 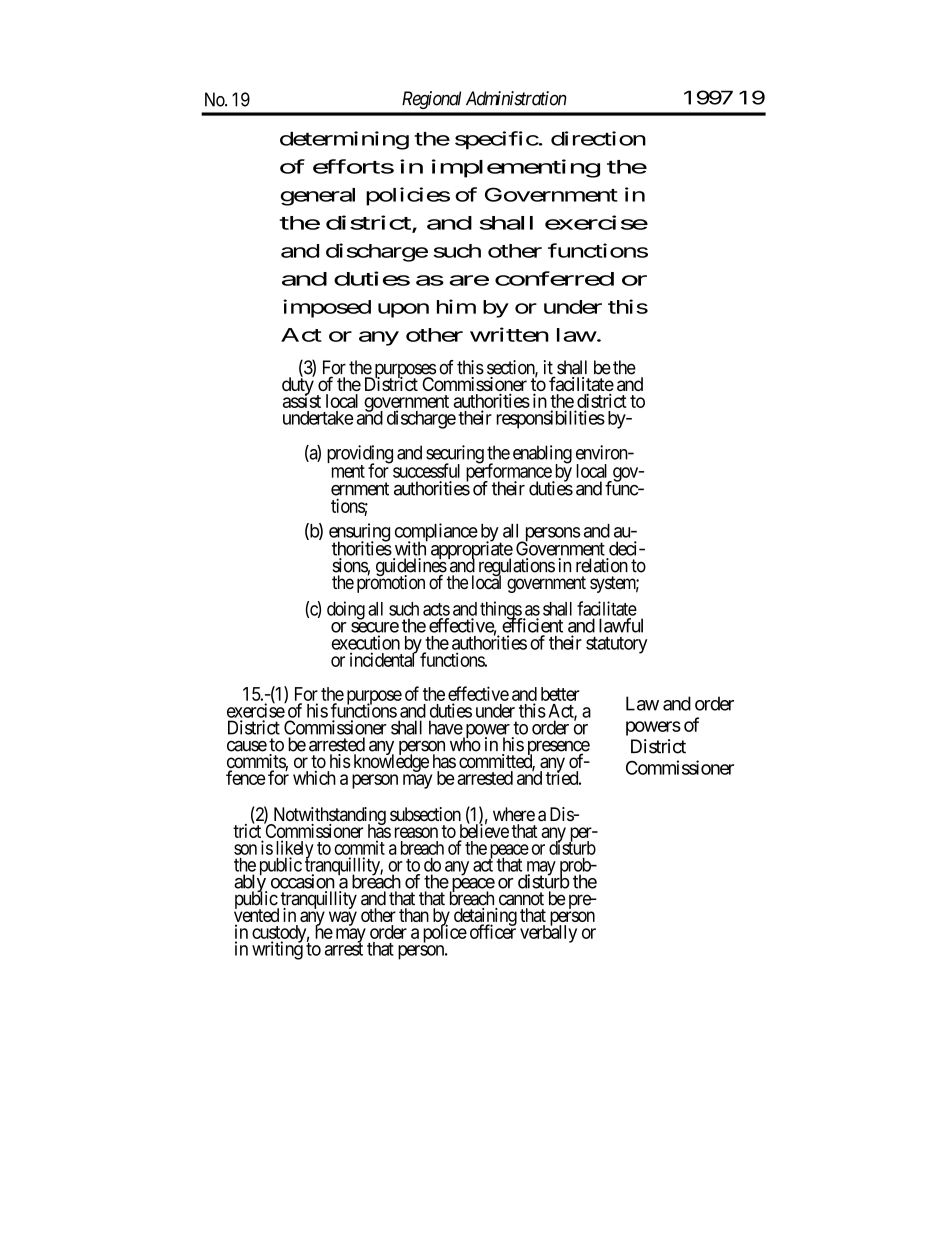 I want to click on who, so click(x=465, y=744).
